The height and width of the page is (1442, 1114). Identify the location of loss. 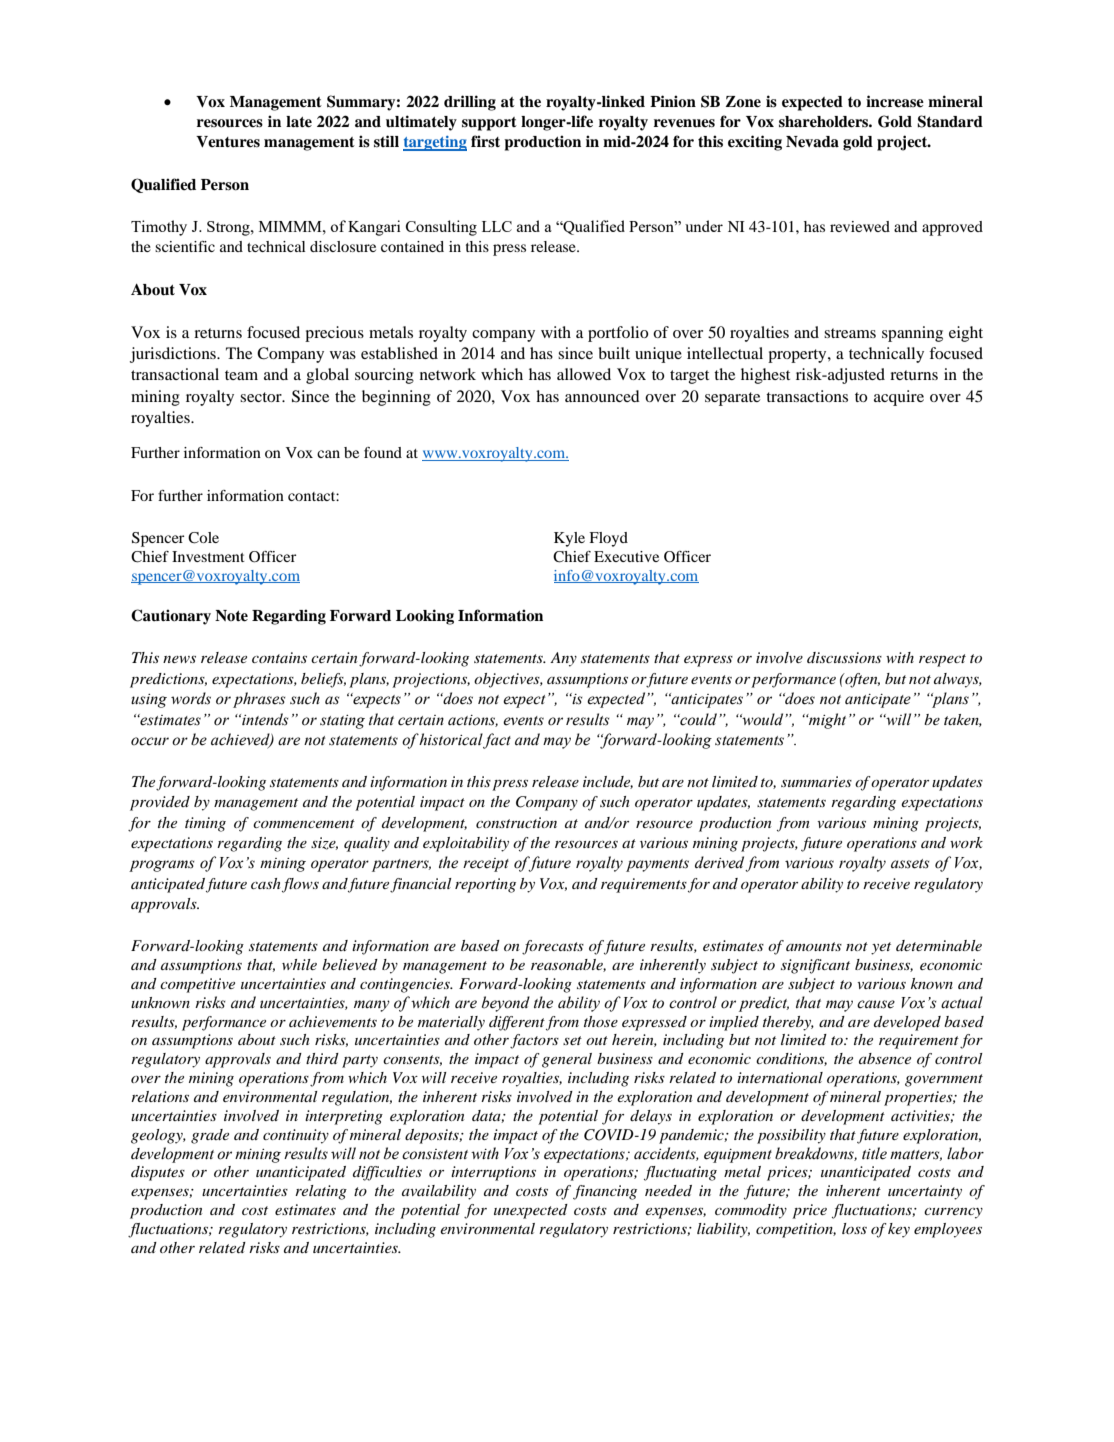
(854, 1228).
